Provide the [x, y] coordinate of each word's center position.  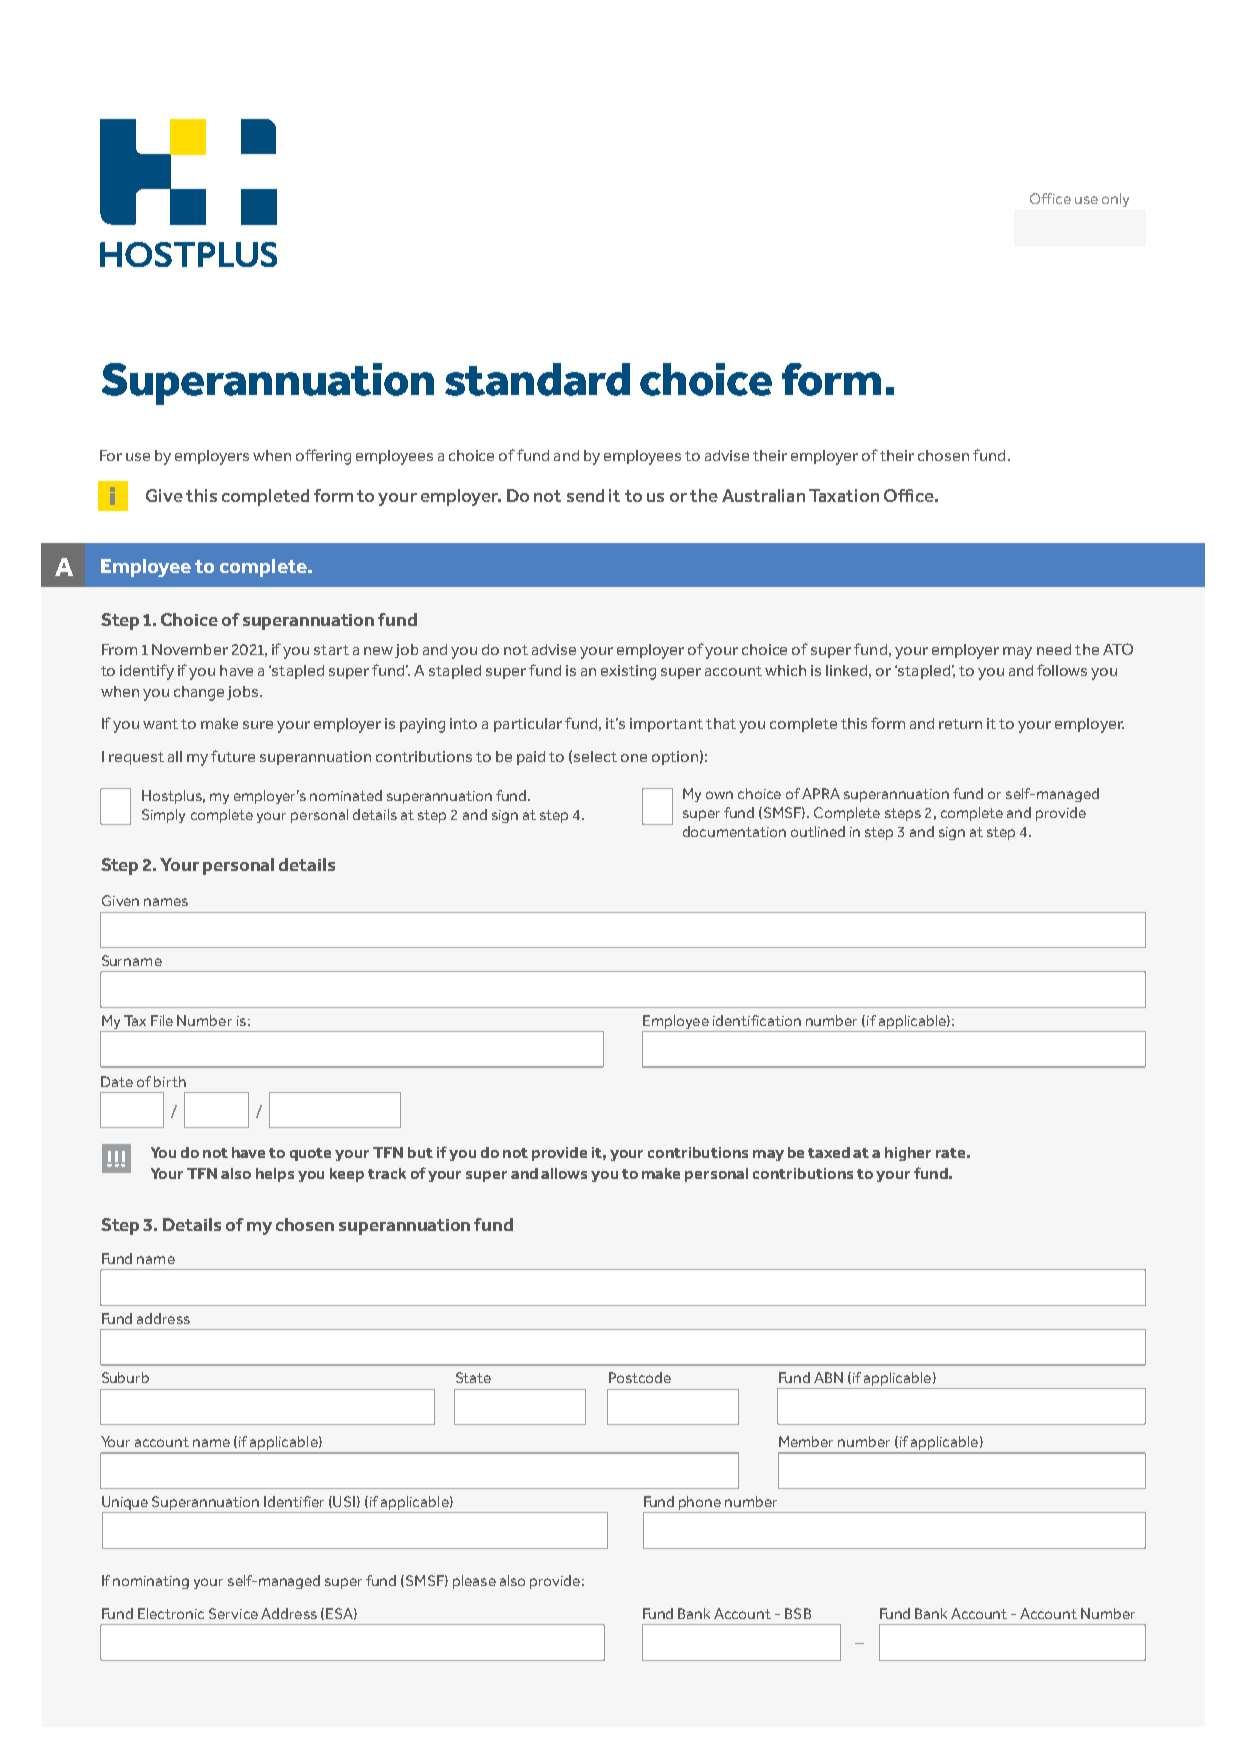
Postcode [640, 1377]
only [1115, 200]
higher [908, 1154]
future [233, 756]
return [960, 724]
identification [757, 1020]
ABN [828, 1377]
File [162, 1020]
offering [323, 457]
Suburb [125, 1377]
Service [233, 1613]
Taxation [844, 495]
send [585, 495]
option [675, 758]
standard [537, 379]
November [190, 649]
